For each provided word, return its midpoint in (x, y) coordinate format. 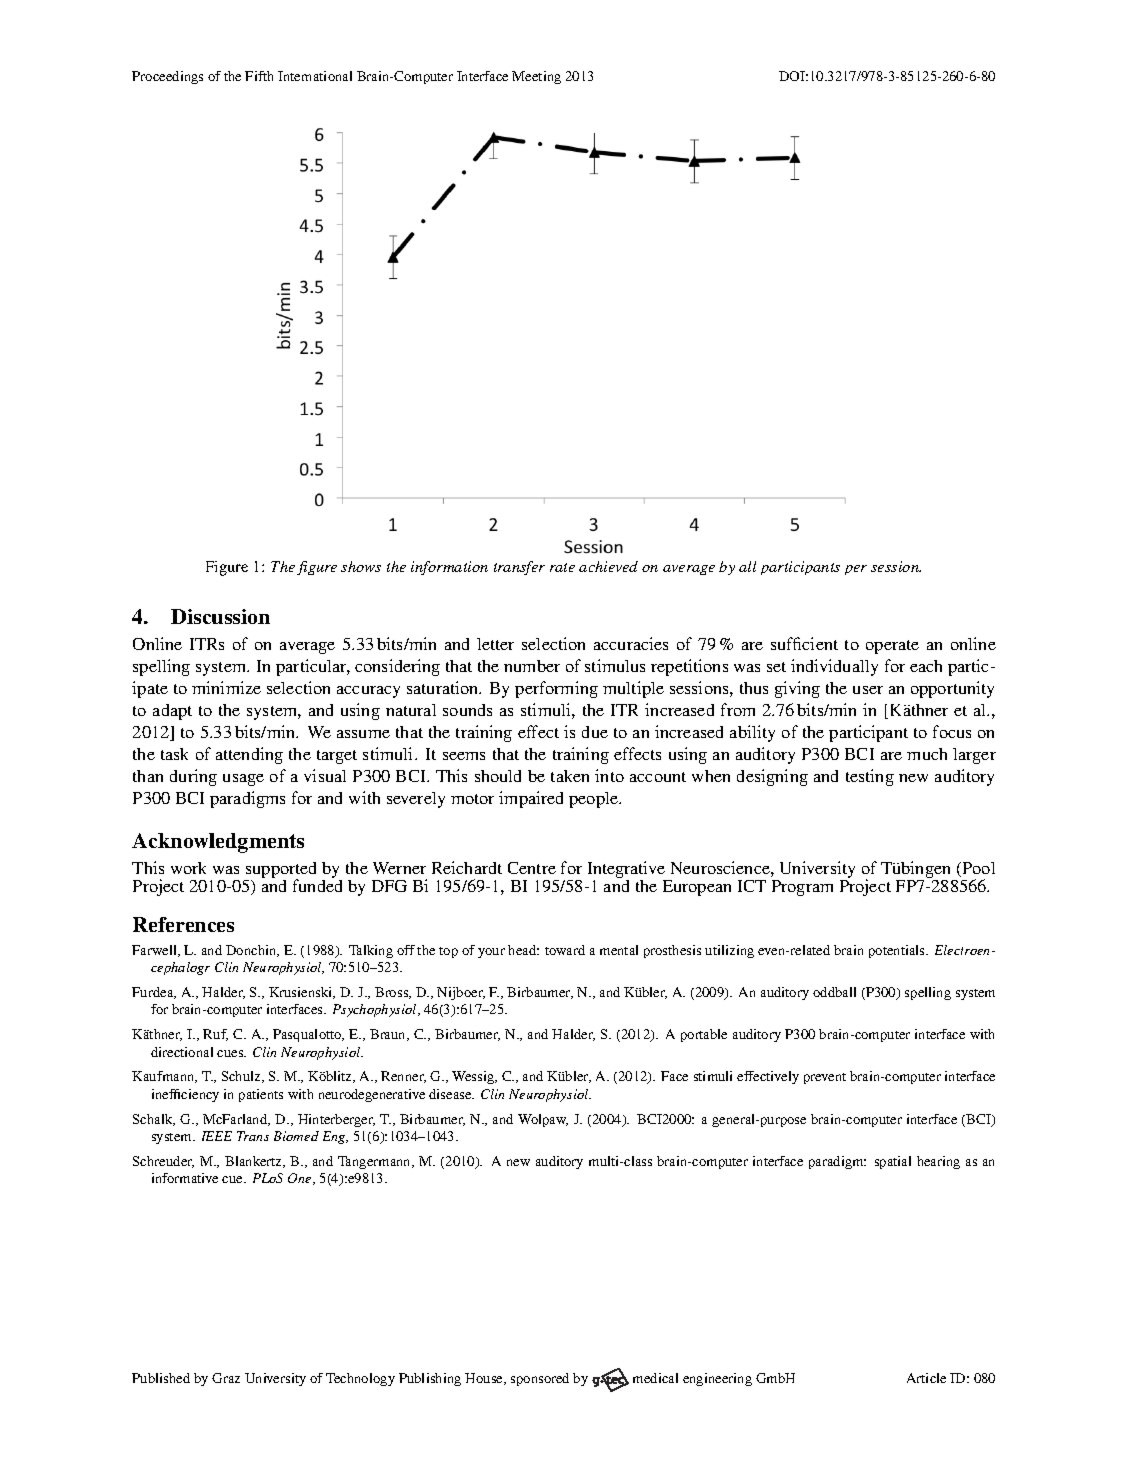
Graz (226, 1378)
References (183, 924)
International (315, 76)
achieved (608, 566)
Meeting (536, 77)
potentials (898, 951)
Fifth (259, 76)
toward (565, 950)
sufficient (804, 643)
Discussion (220, 616)
